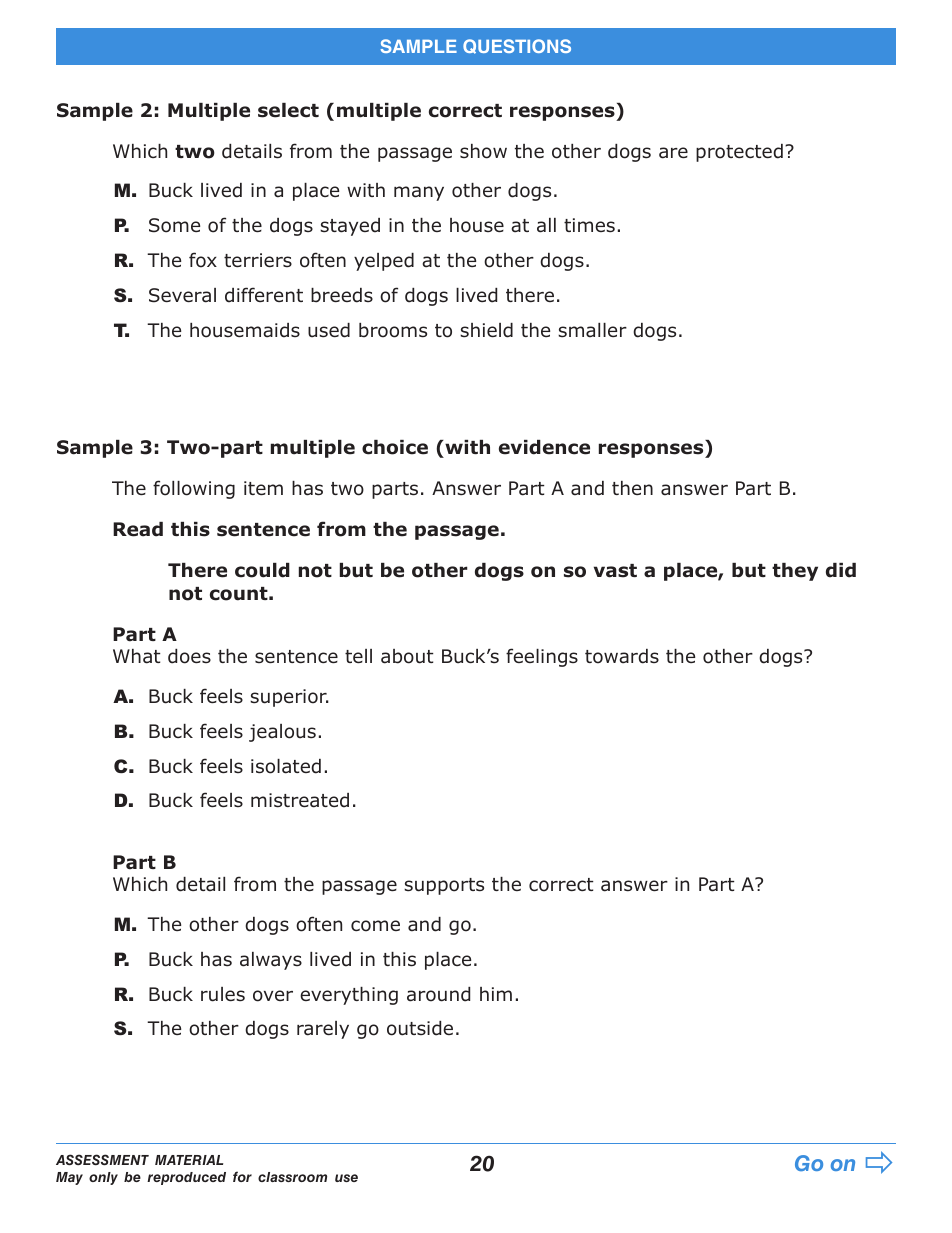 Image resolution: width=952 pixels, height=1233 pixels. Describe the element at coordinates (137, 656) in the image. I see `What` at that location.
